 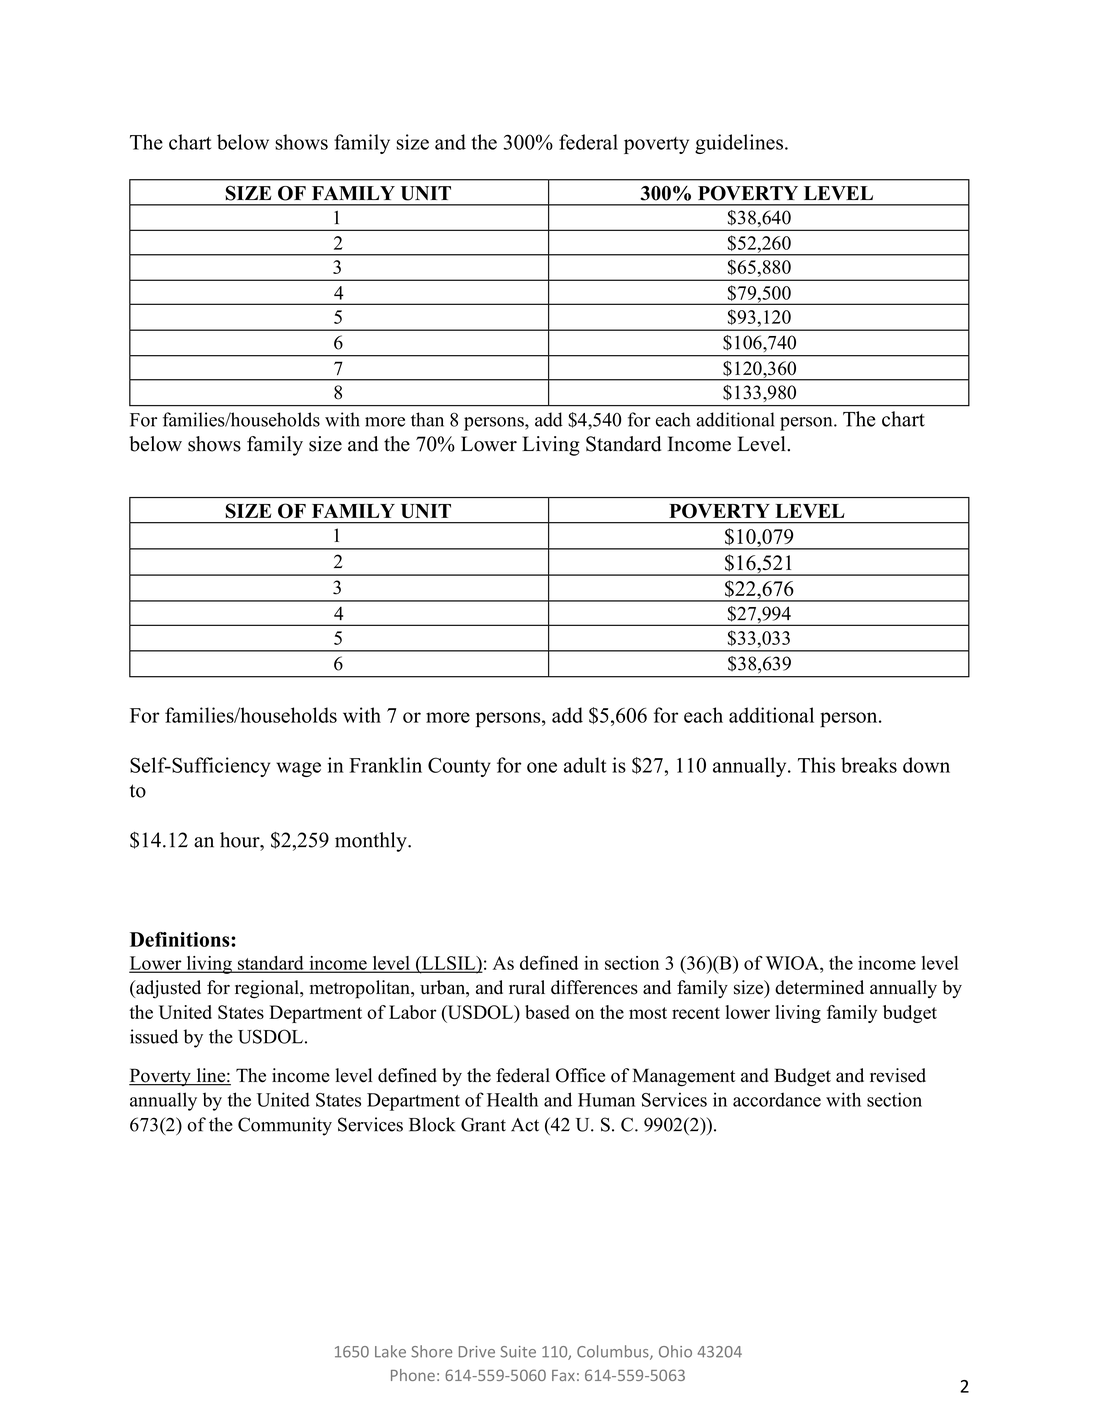 What do you see at coordinates (819, 987) in the document?
I see `determined` at bounding box center [819, 987].
